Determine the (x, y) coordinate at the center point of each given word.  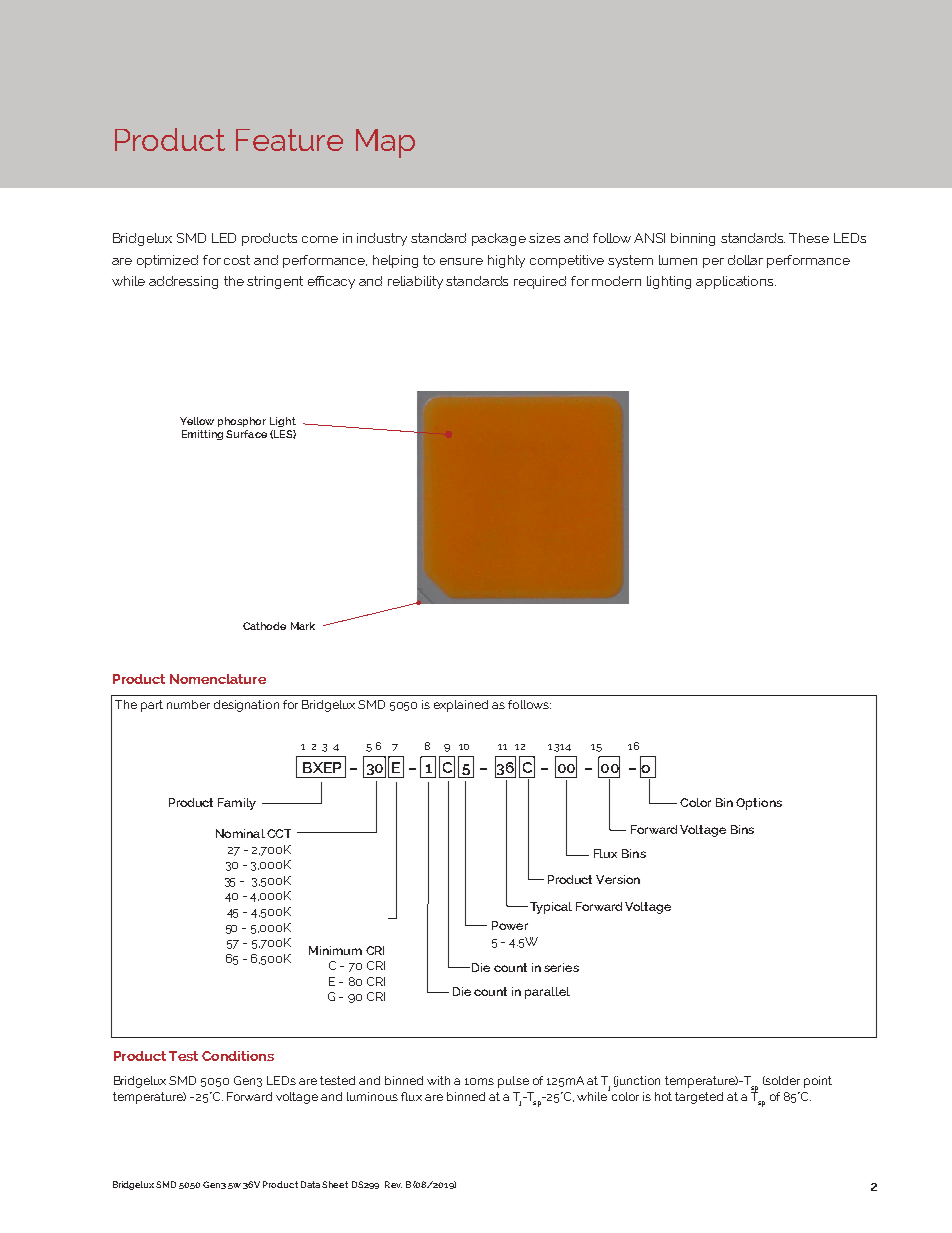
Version (618, 879)
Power (510, 925)
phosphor (242, 422)
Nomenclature (218, 679)
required (540, 282)
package (499, 239)
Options (759, 804)
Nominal (240, 833)
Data (310, 1184)
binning (693, 239)
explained (461, 706)
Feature (289, 140)
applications (734, 282)
